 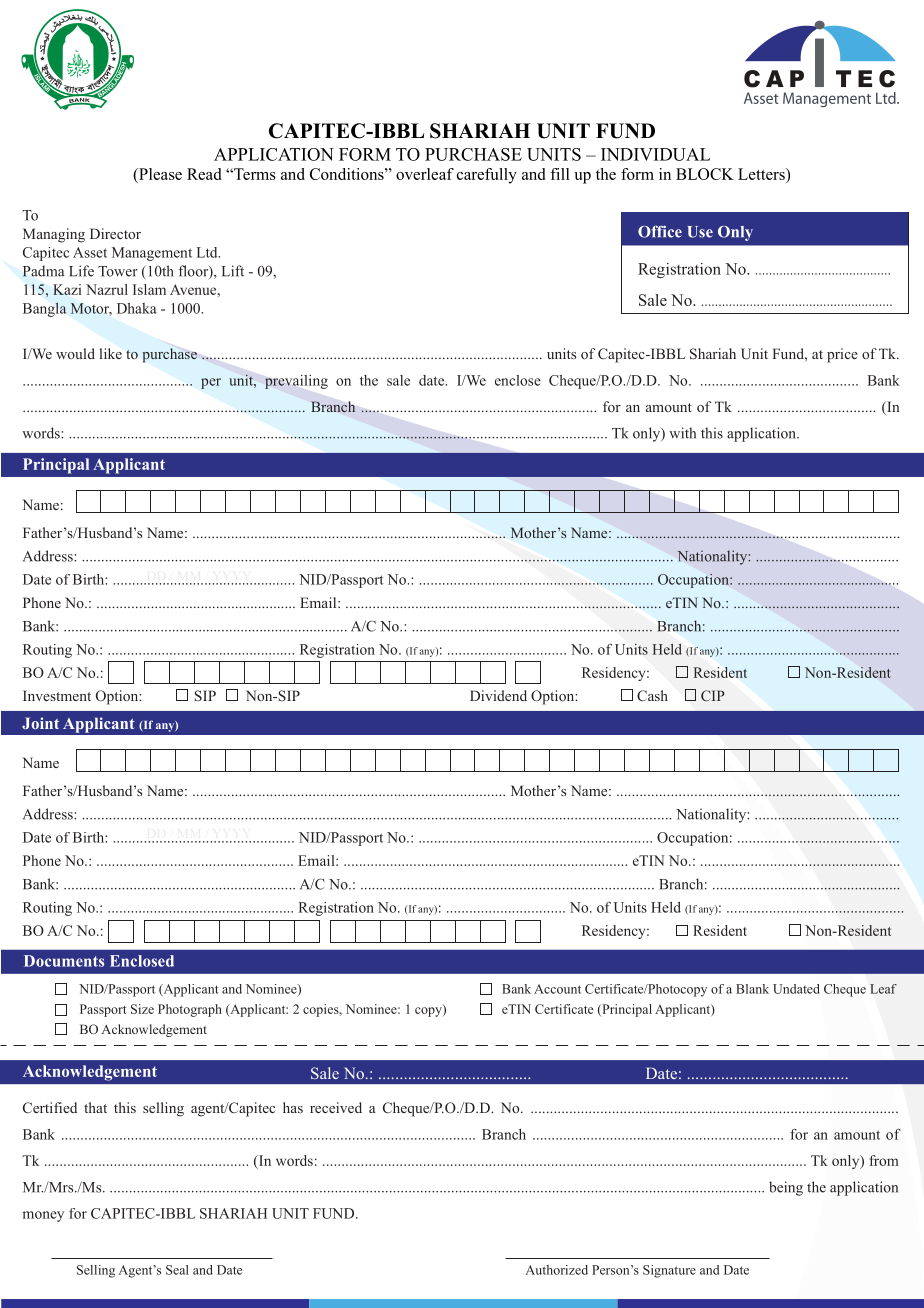 What do you see at coordinates (64, 961) in the screenshot?
I see `Documents` at bounding box center [64, 961].
